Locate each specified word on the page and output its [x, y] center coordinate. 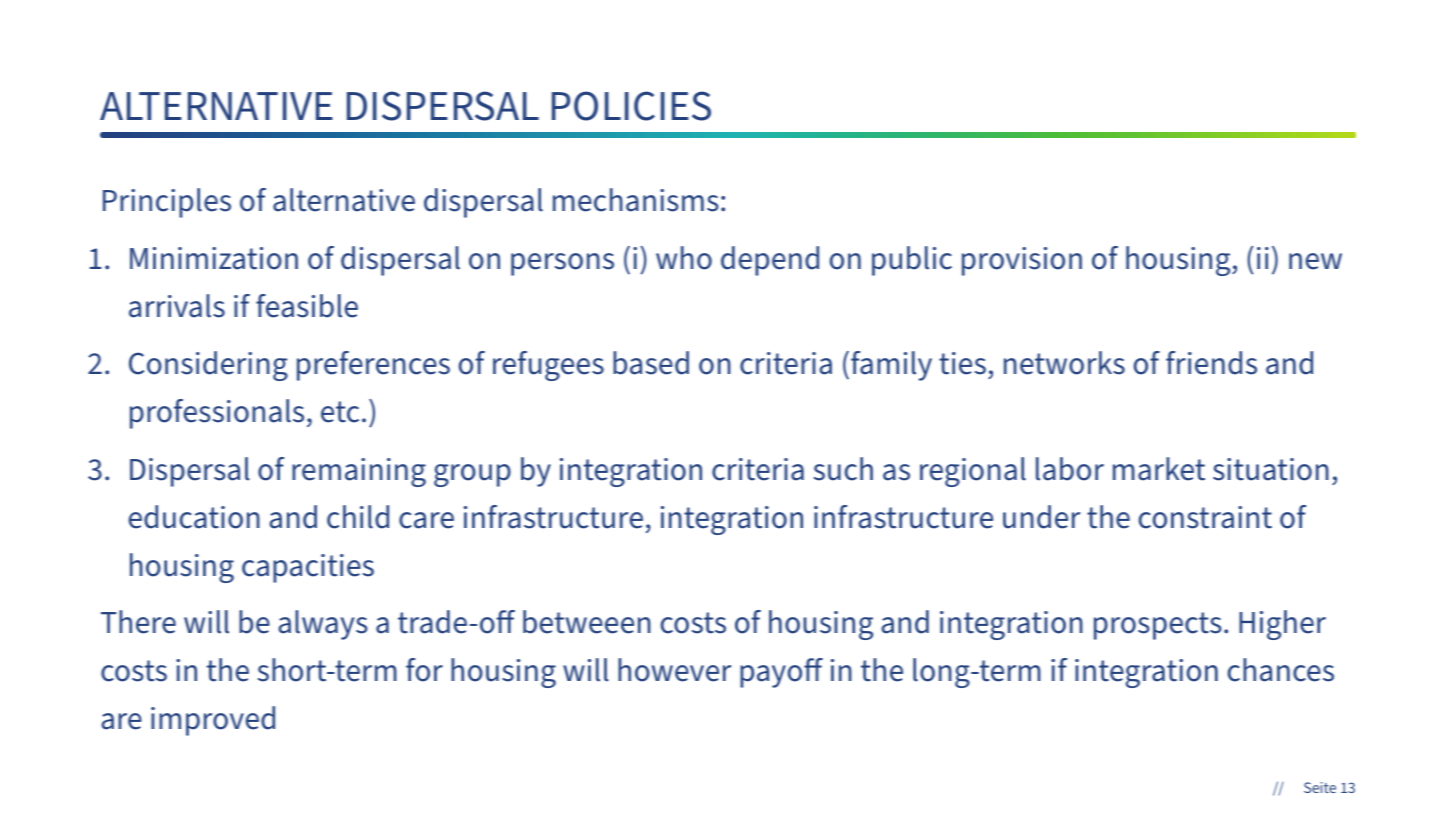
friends [1211, 363]
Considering [208, 366]
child [358, 517]
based [651, 363]
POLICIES [631, 106]
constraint [1205, 517]
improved [213, 721]
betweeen [587, 622]
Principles [167, 203]
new [1315, 261]
